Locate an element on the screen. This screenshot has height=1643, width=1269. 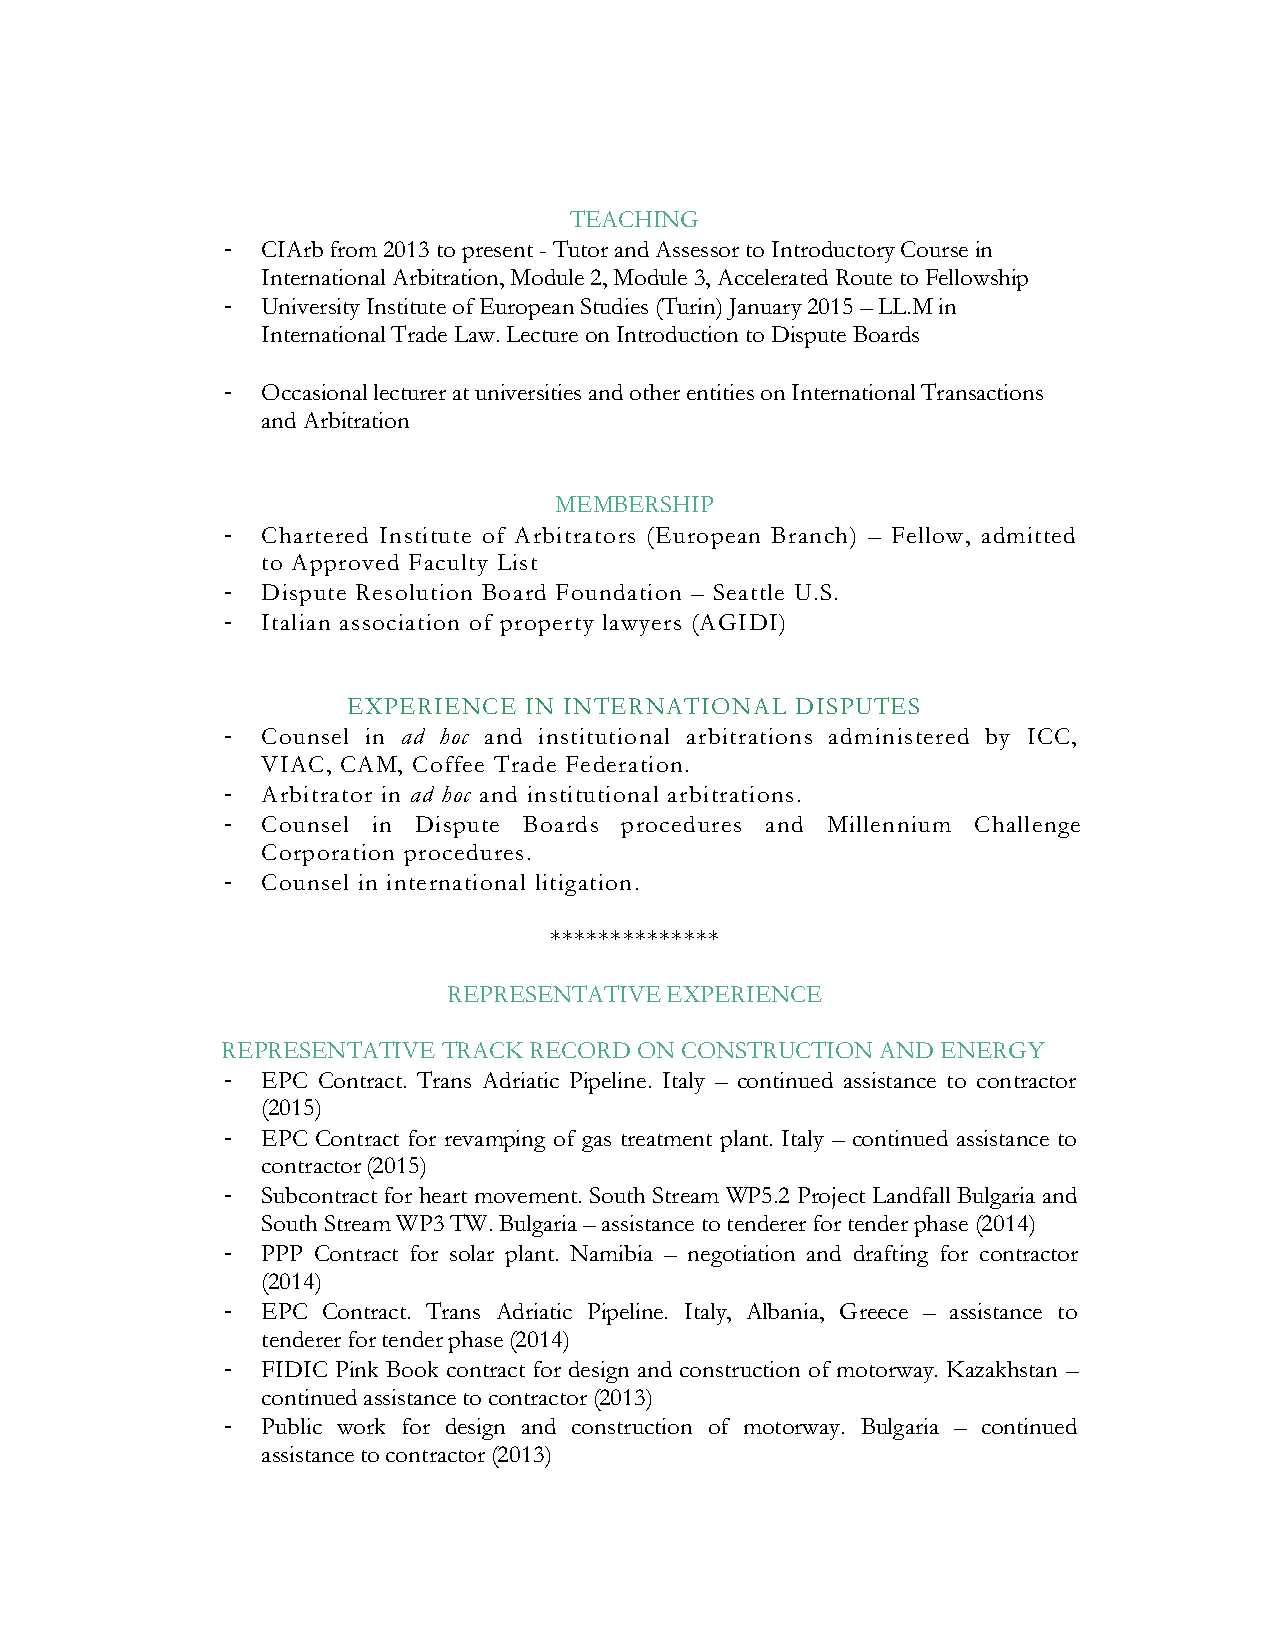
revamping is located at coordinates (495, 1141).
